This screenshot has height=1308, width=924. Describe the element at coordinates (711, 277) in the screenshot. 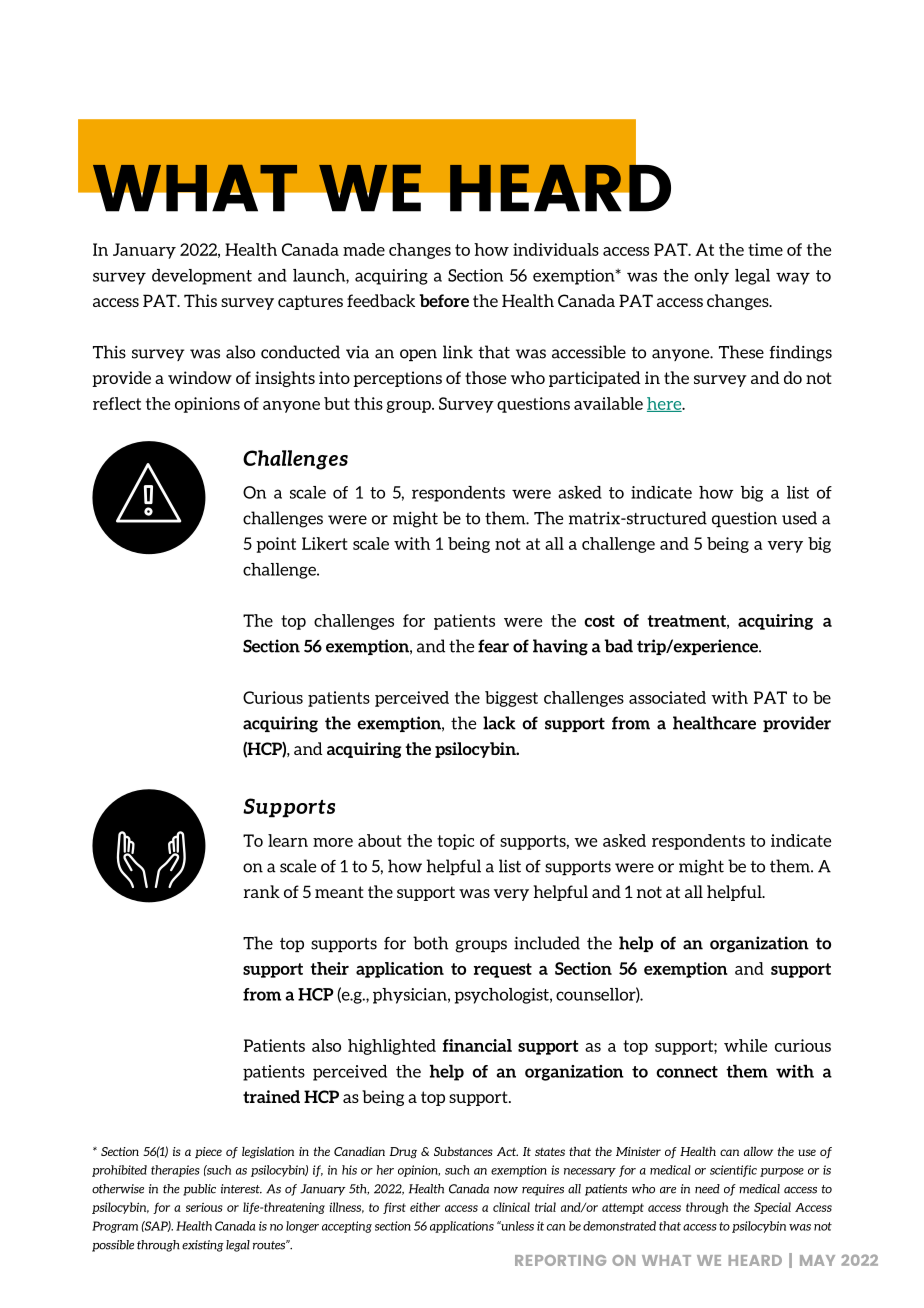

I see `only` at that location.
